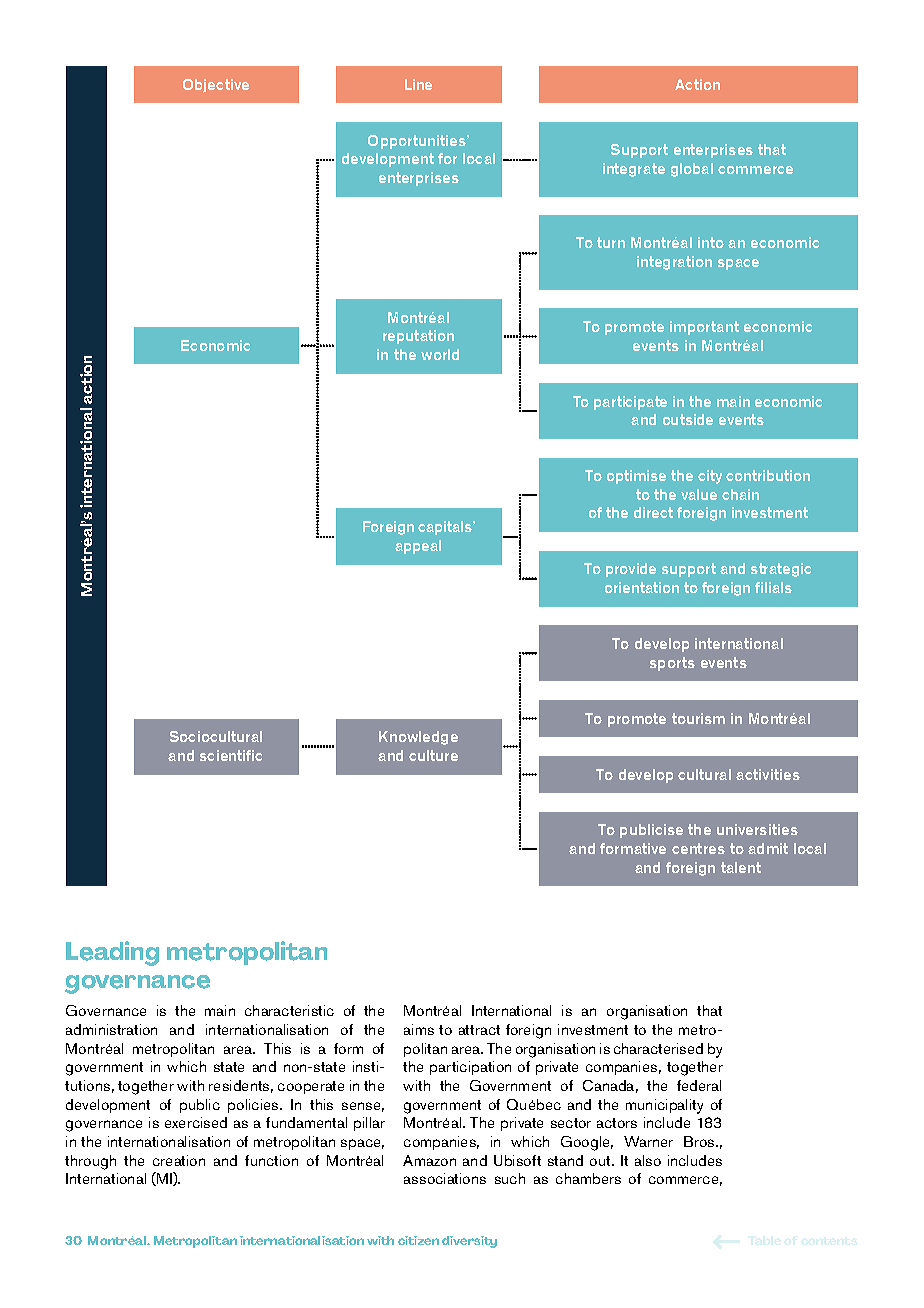 This screenshot has height=1308, width=924. What do you see at coordinates (692, 170) in the screenshot?
I see `global` at bounding box center [692, 170].
